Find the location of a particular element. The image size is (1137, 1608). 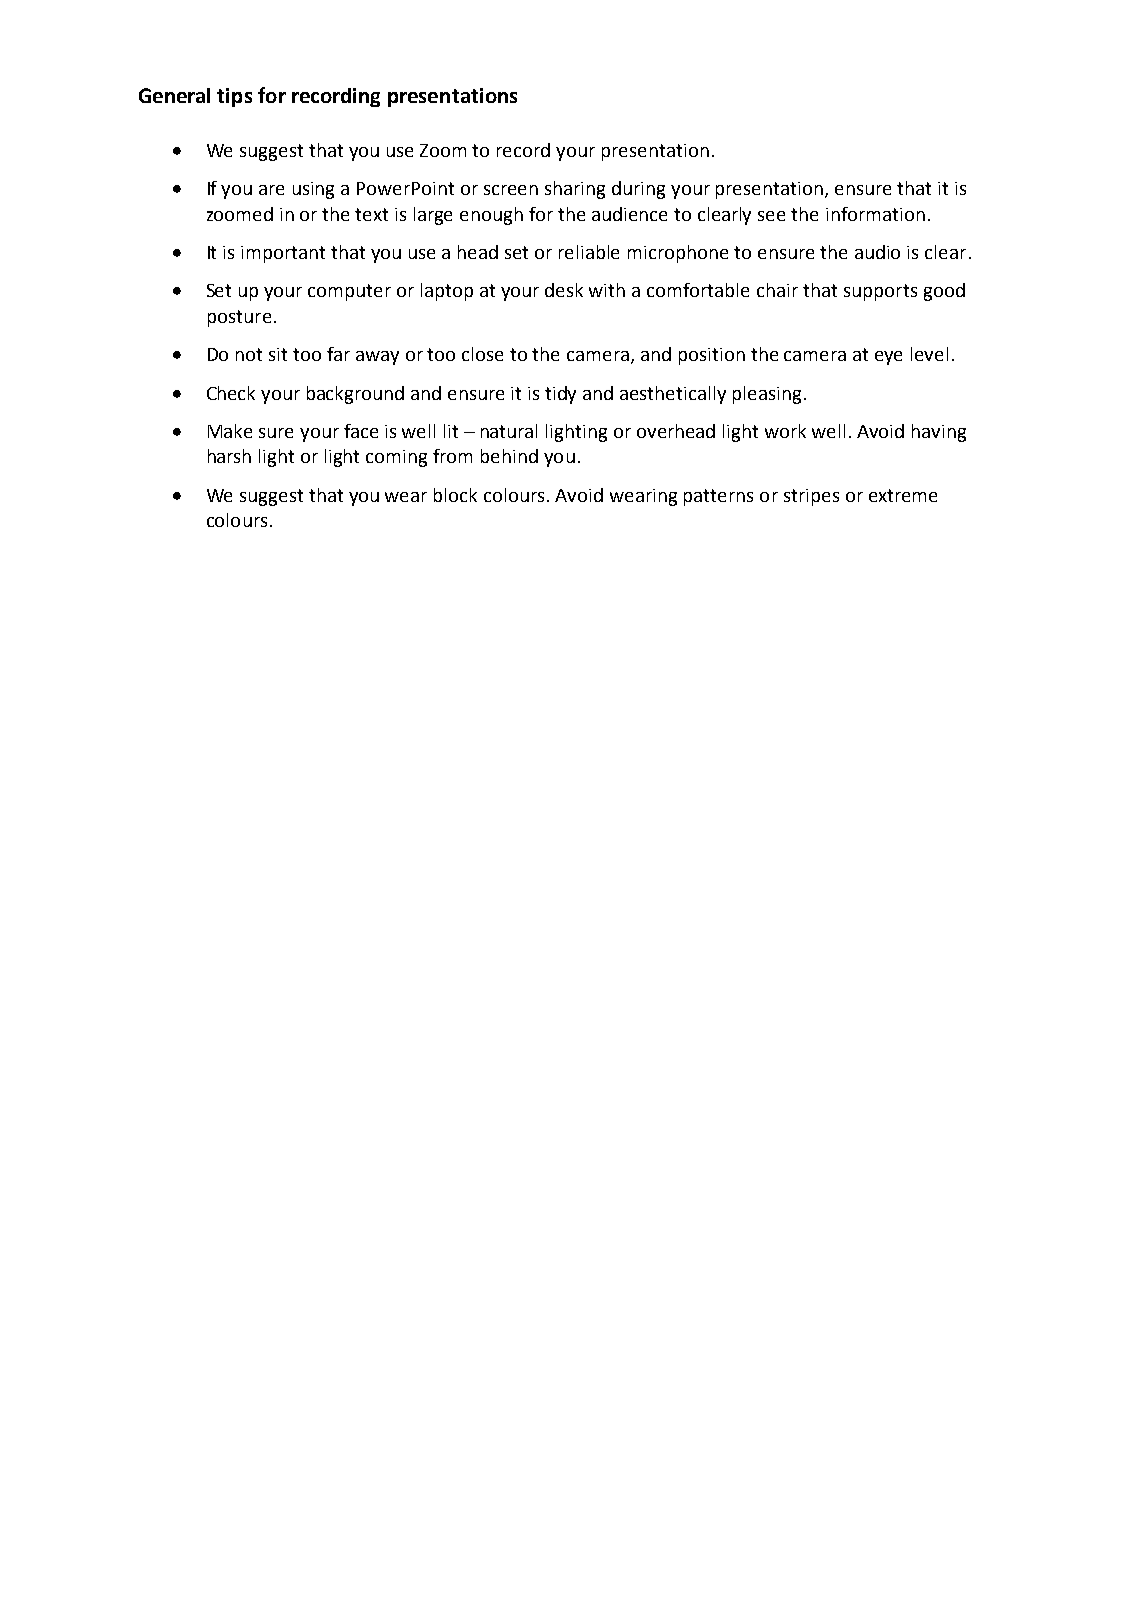

are is located at coordinates (271, 190).
